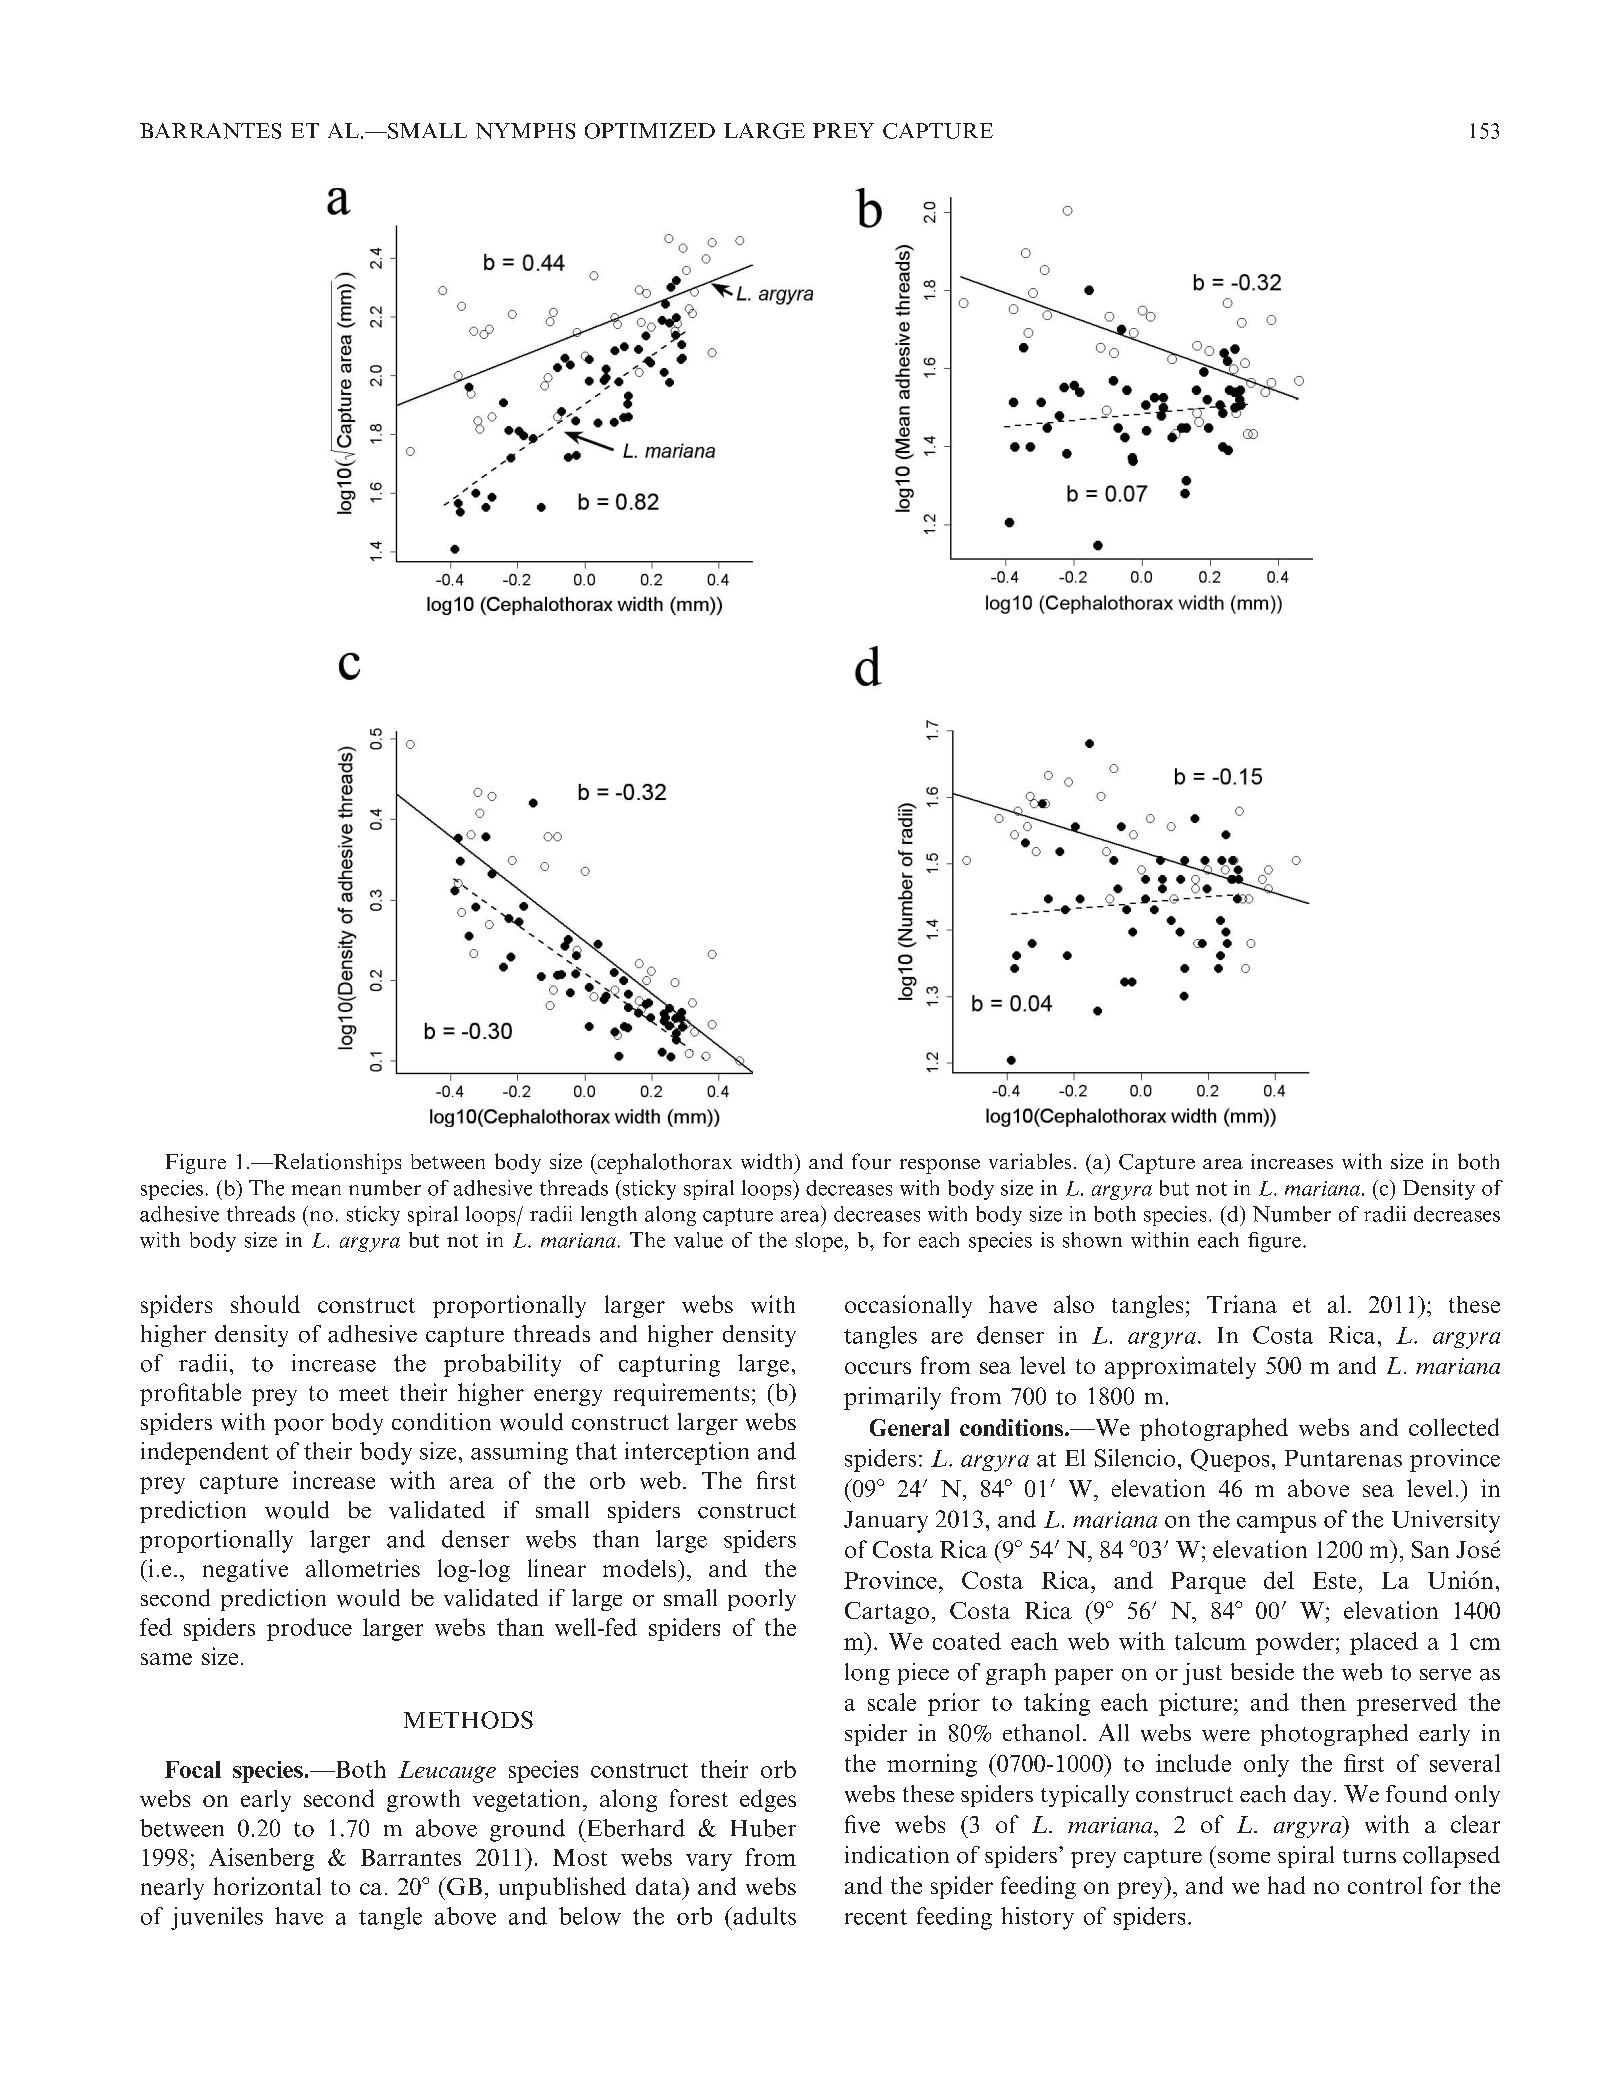  What do you see at coordinates (940, 1166) in the image?
I see `response` at bounding box center [940, 1166].
